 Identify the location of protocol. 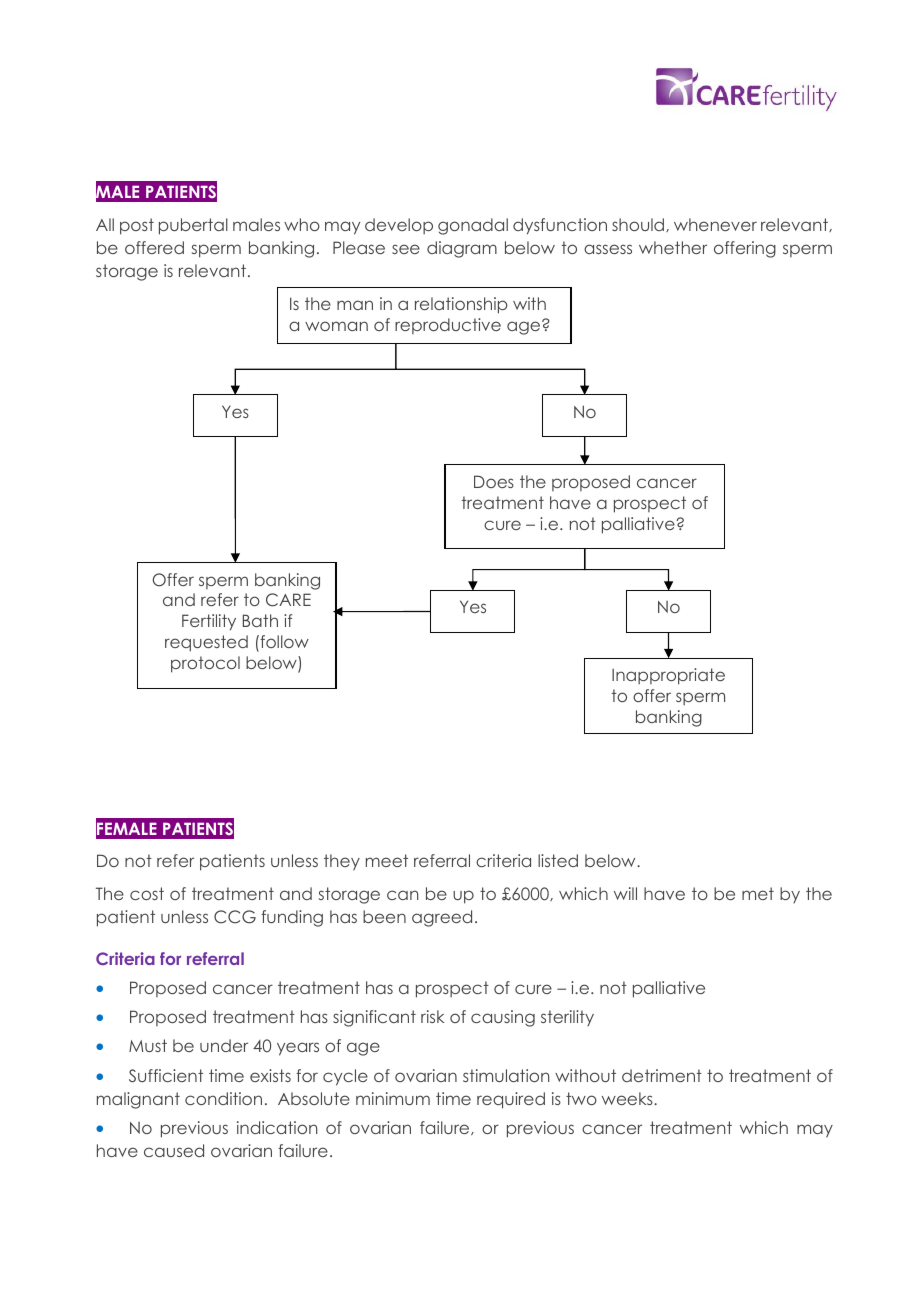
(205, 664).
